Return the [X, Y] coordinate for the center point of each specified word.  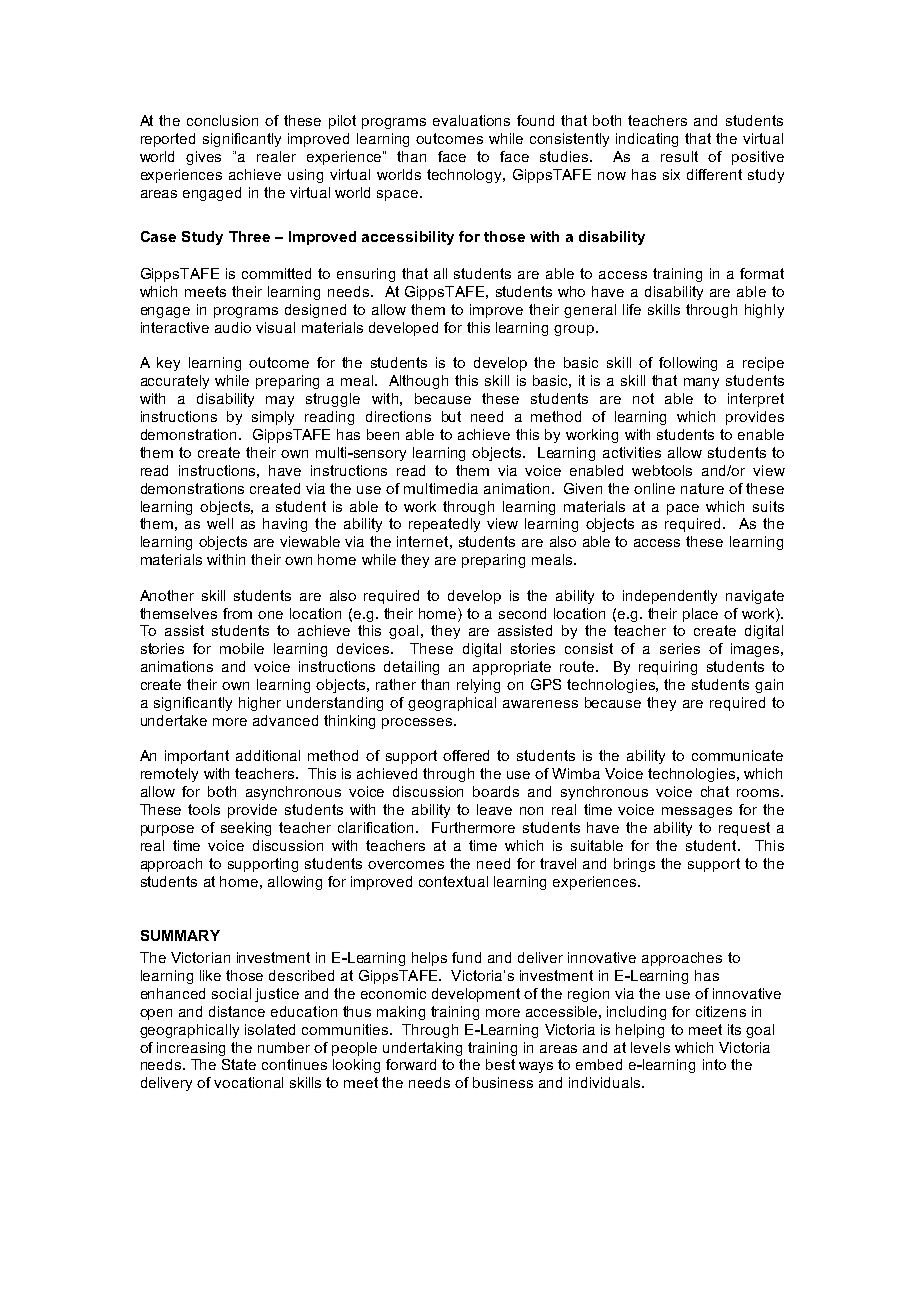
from [237, 613]
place [700, 615]
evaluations [471, 120]
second [522, 613]
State [239, 1064]
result [679, 156]
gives [203, 158]
